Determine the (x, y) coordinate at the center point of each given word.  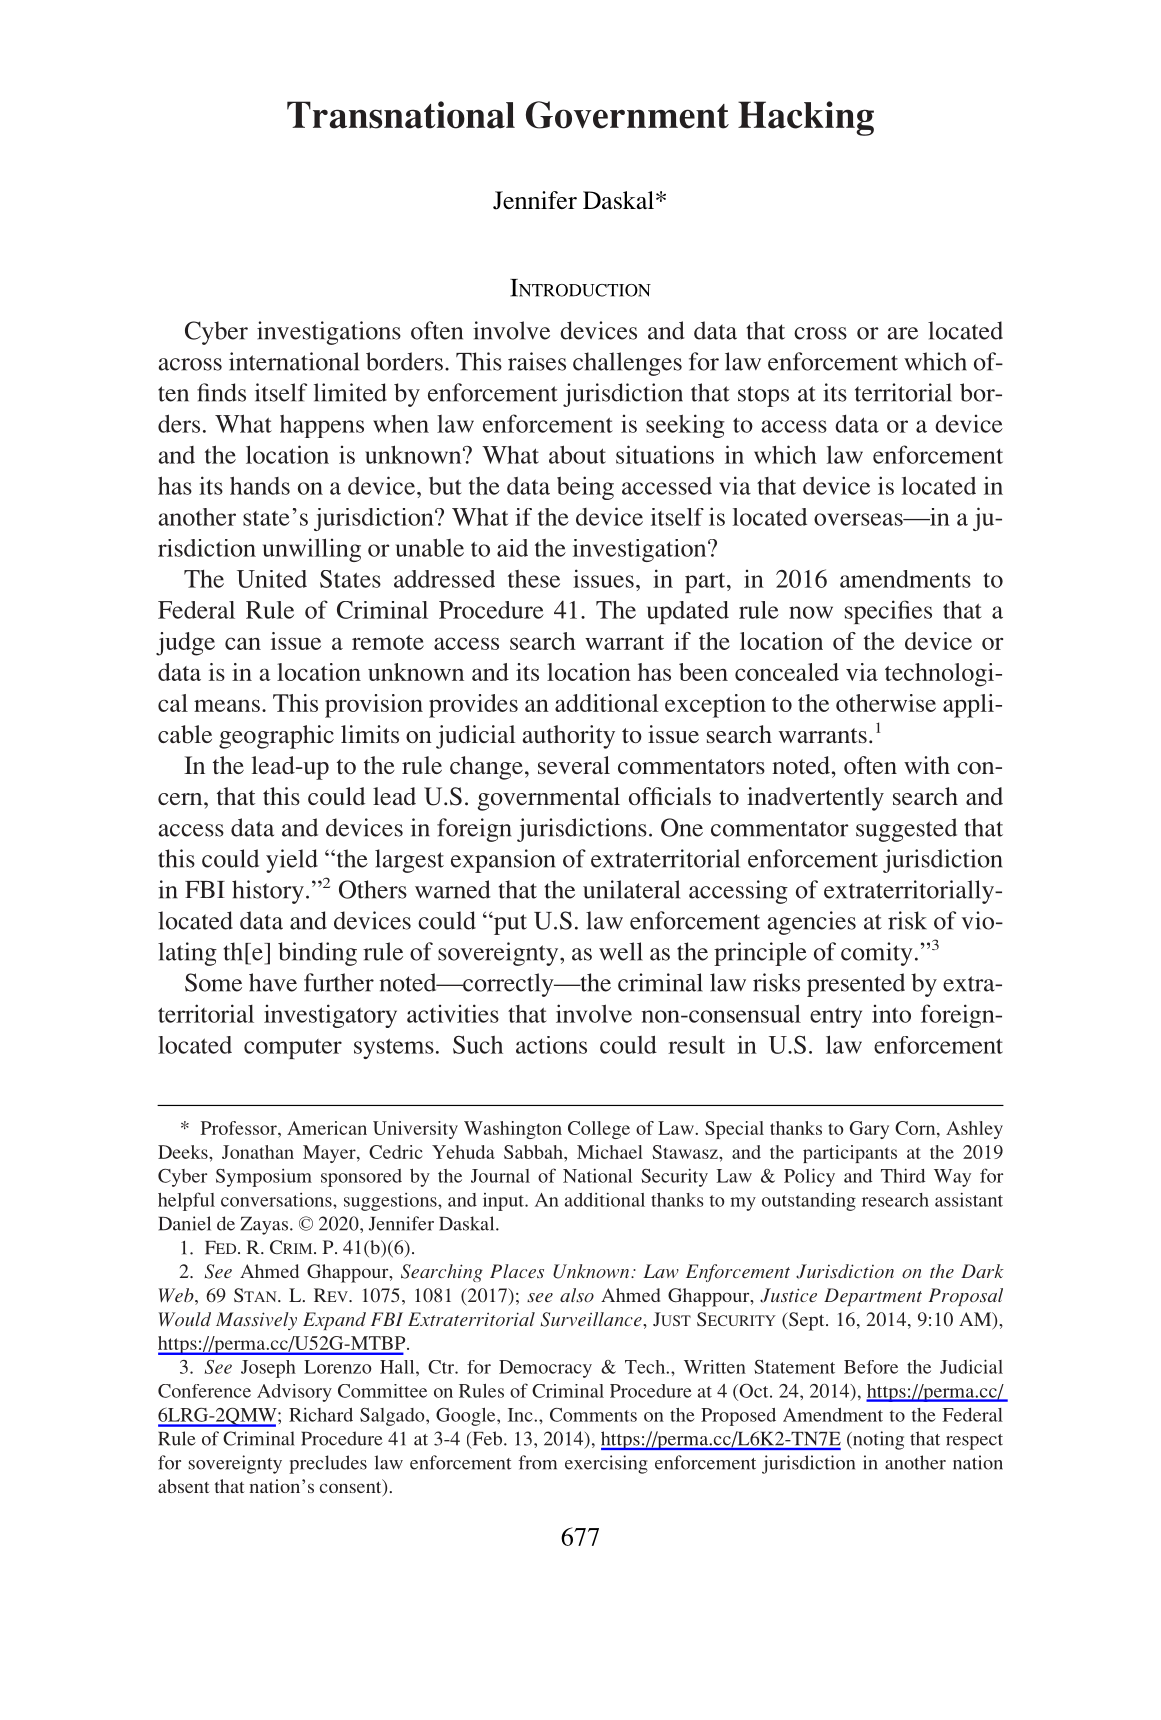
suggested (906, 830)
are (902, 333)
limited (350, 392)
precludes (328, 1464)
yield (292, 861)
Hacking (806, 118)
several (574, 765)
